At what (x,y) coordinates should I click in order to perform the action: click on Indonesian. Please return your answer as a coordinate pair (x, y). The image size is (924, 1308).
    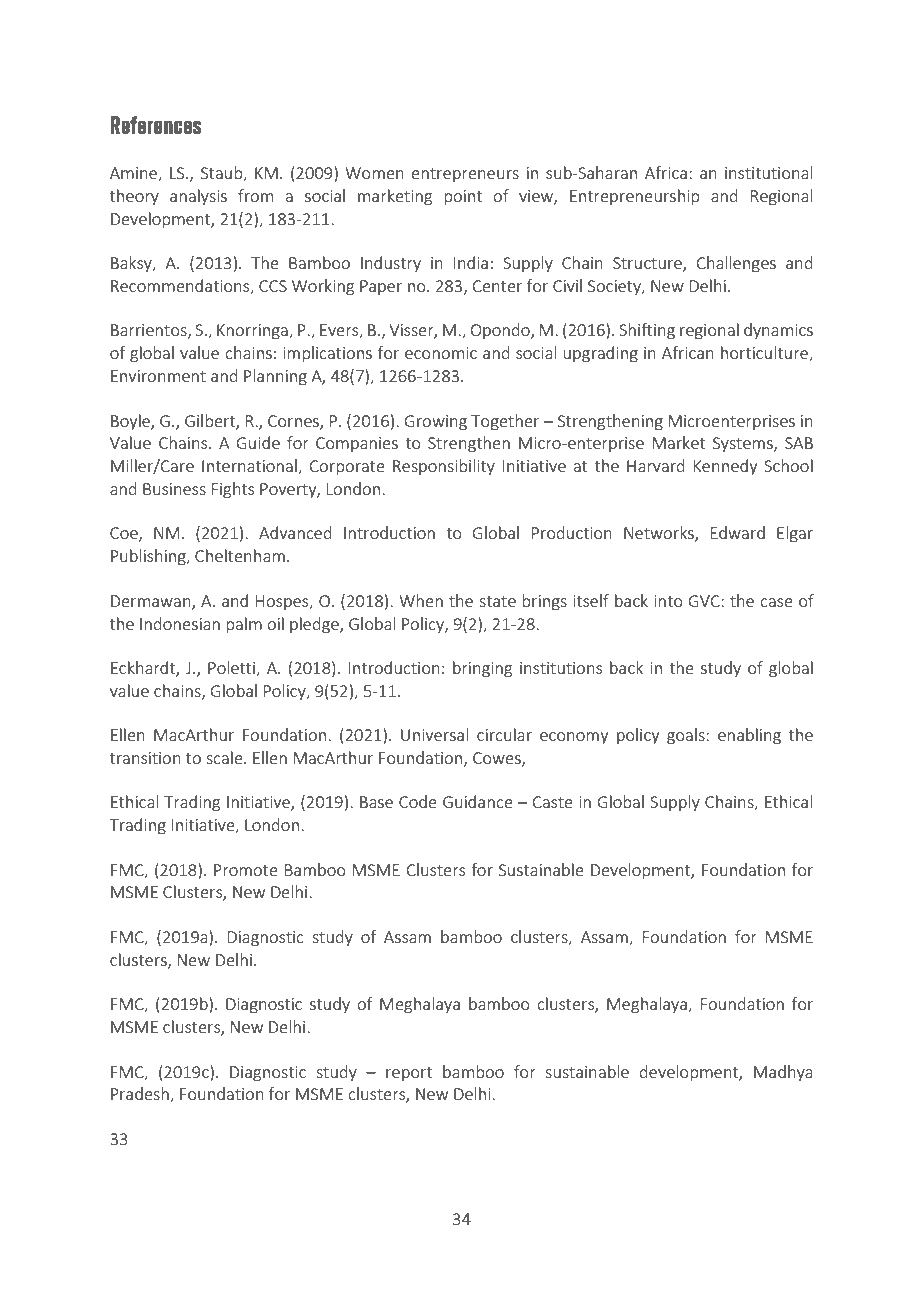
    Looking at the image, I should click on (180, 623).
